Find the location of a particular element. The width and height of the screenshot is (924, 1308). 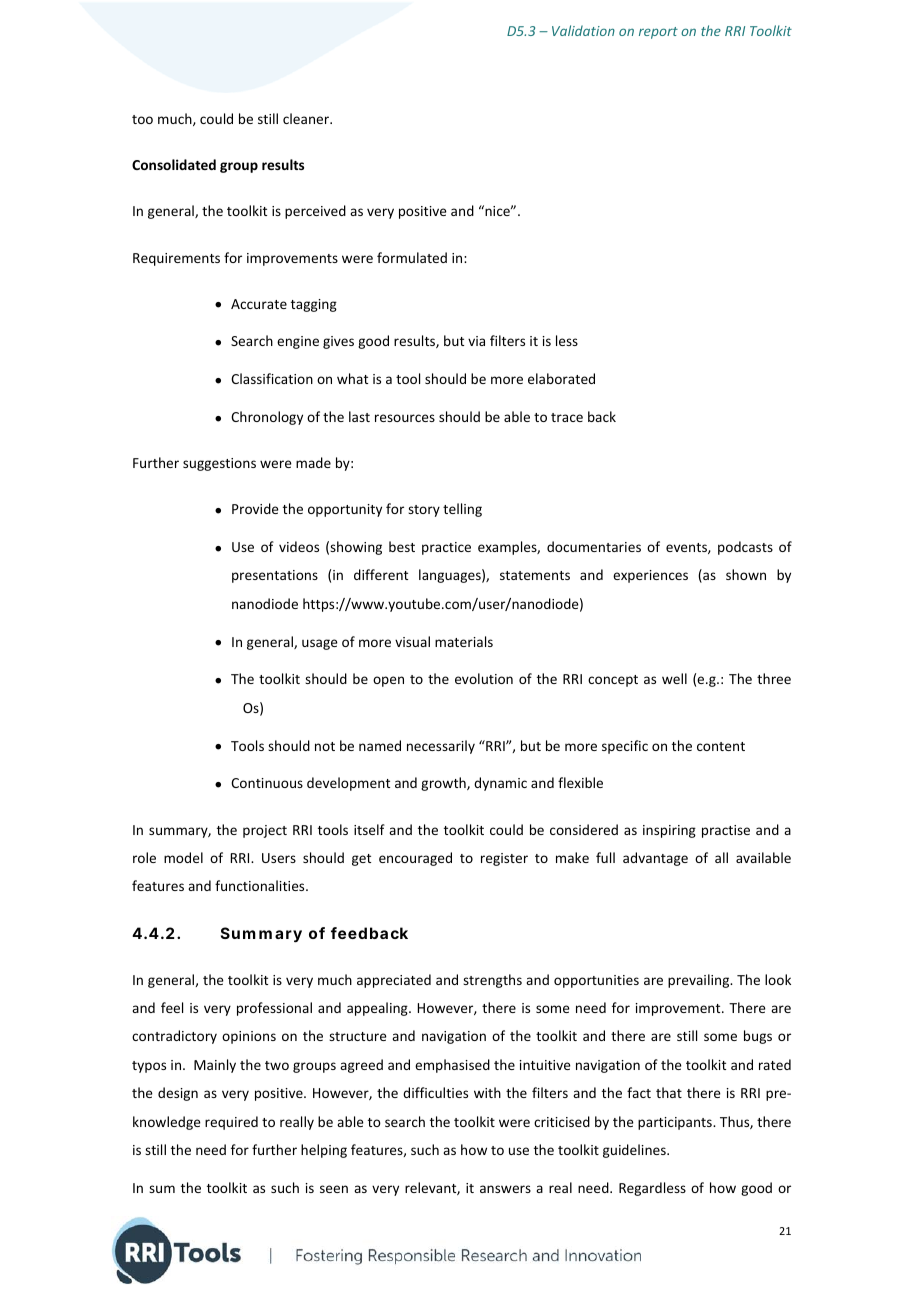

practise is located at coordinates (726, 831).
